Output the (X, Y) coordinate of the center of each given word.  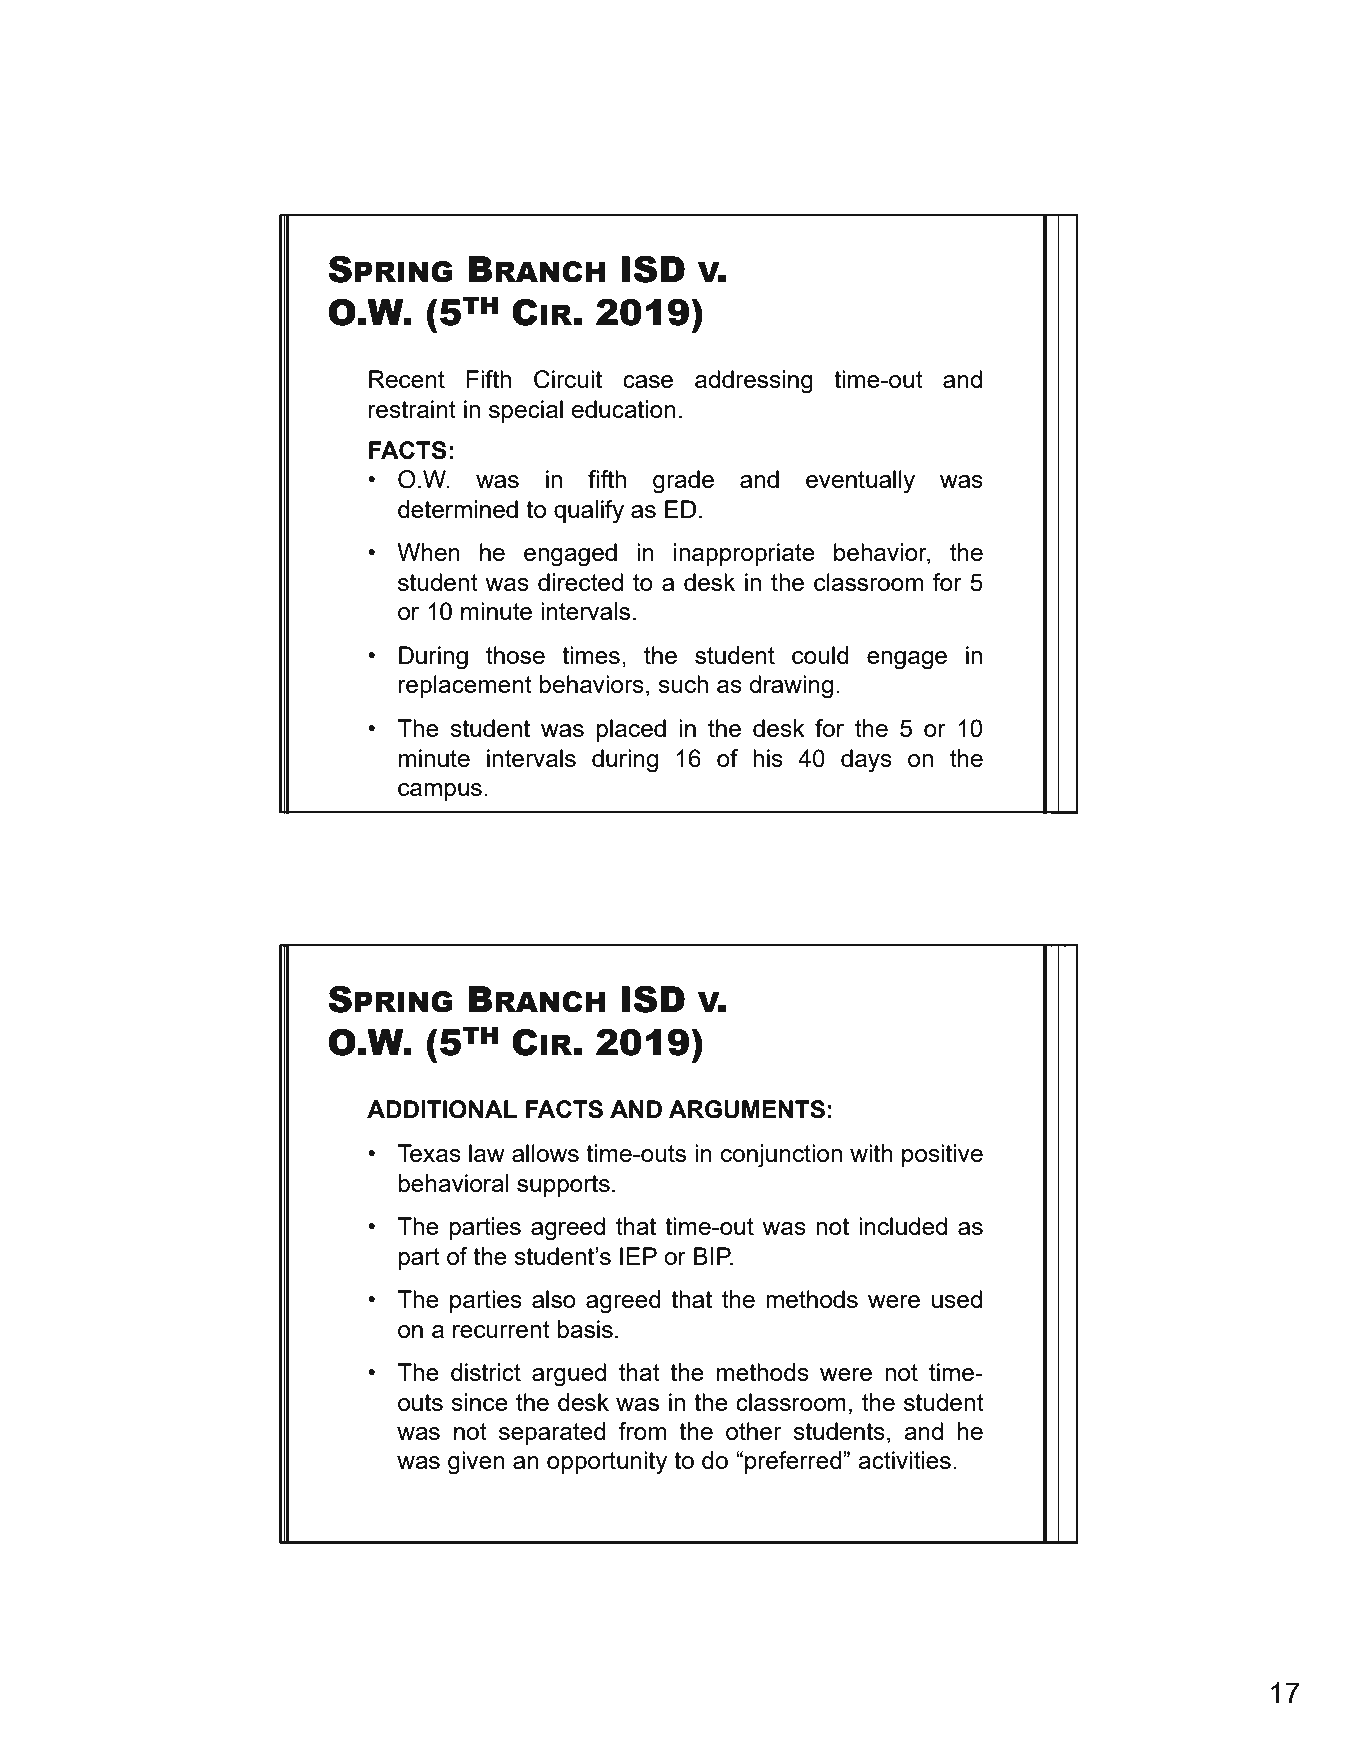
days (866, 761)
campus (440, 792)
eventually (860, 482)
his (768, 758)
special (526, 411)
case (648, 381)
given (476, 1463)
